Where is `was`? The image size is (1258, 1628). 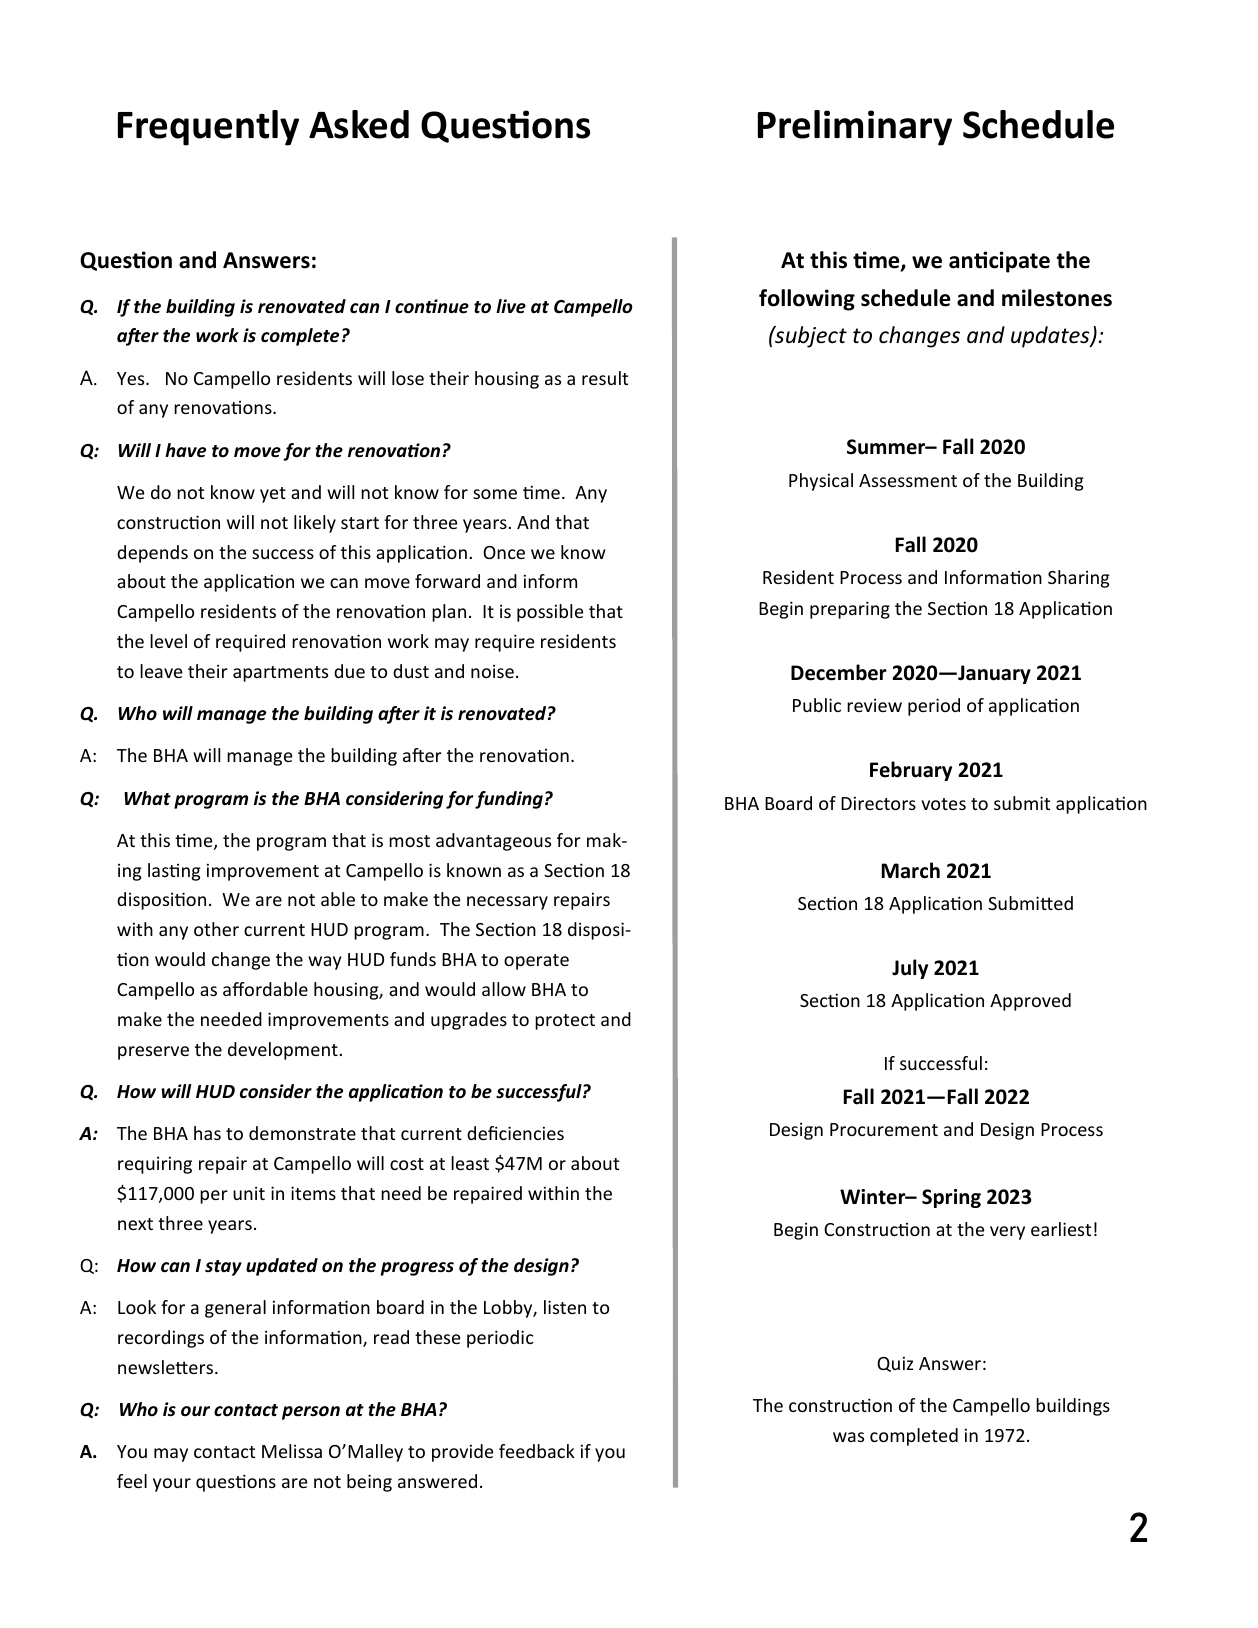 was is located at coordinates (848, 1437).
